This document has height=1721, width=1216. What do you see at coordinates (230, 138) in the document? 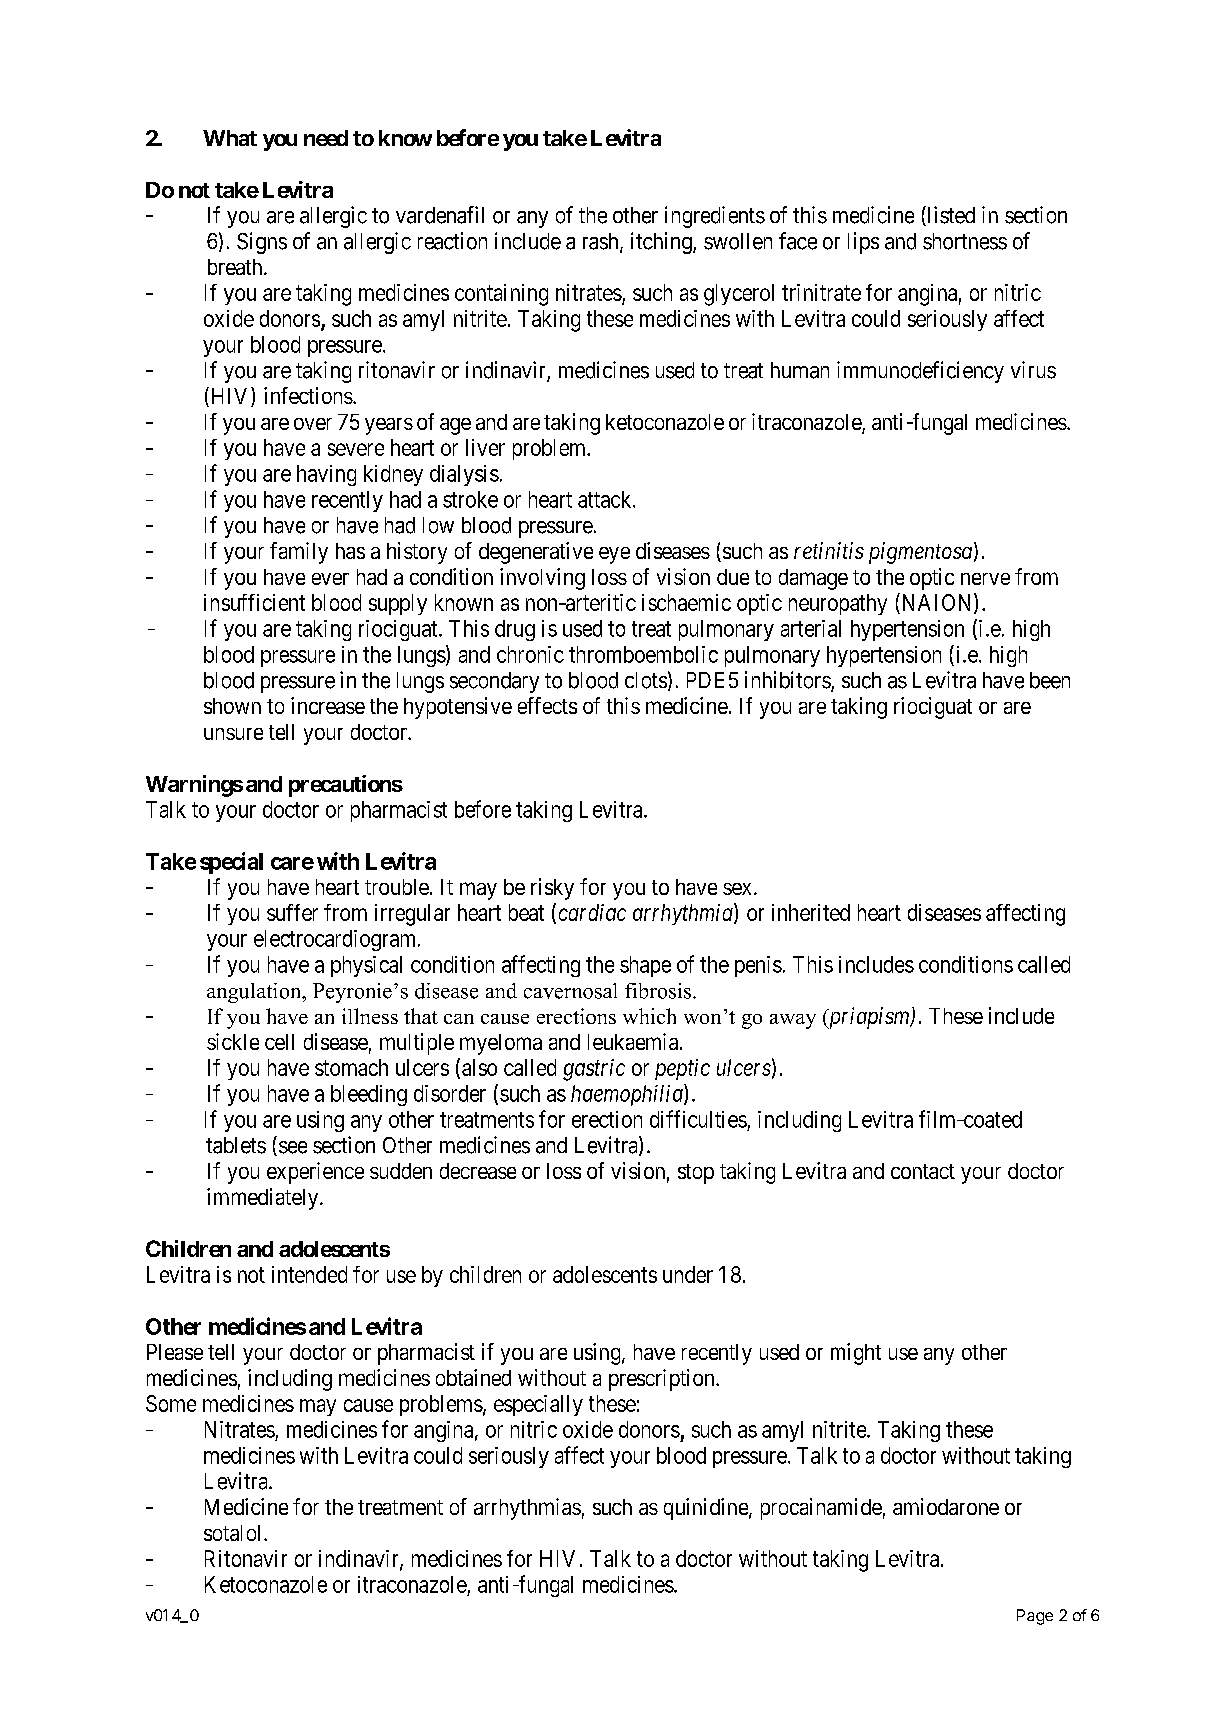
I see `What` at bounding box center [230, 138].
